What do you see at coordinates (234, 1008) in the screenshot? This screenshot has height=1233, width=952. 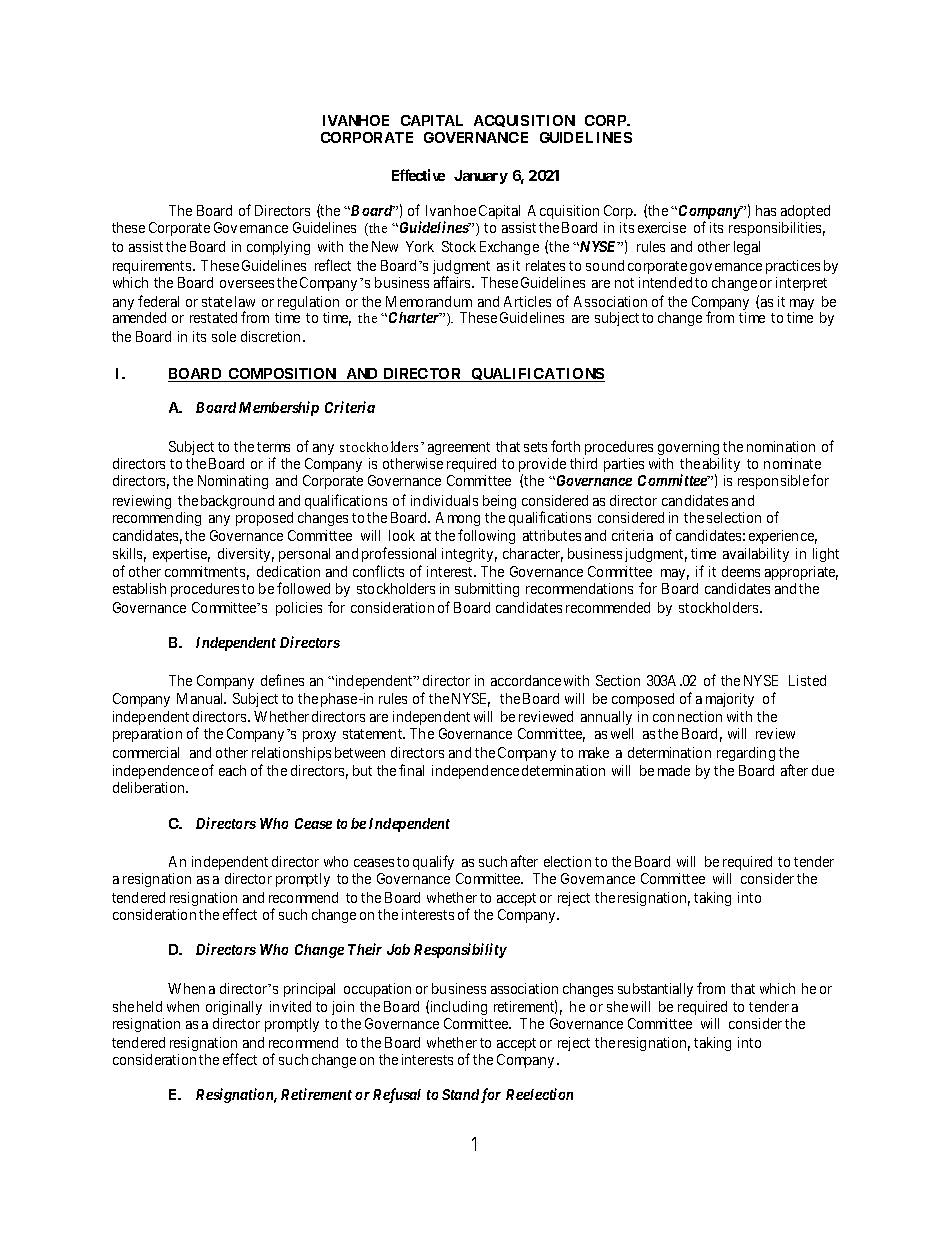 I see `originally` at bounding box center [234, 1008].
